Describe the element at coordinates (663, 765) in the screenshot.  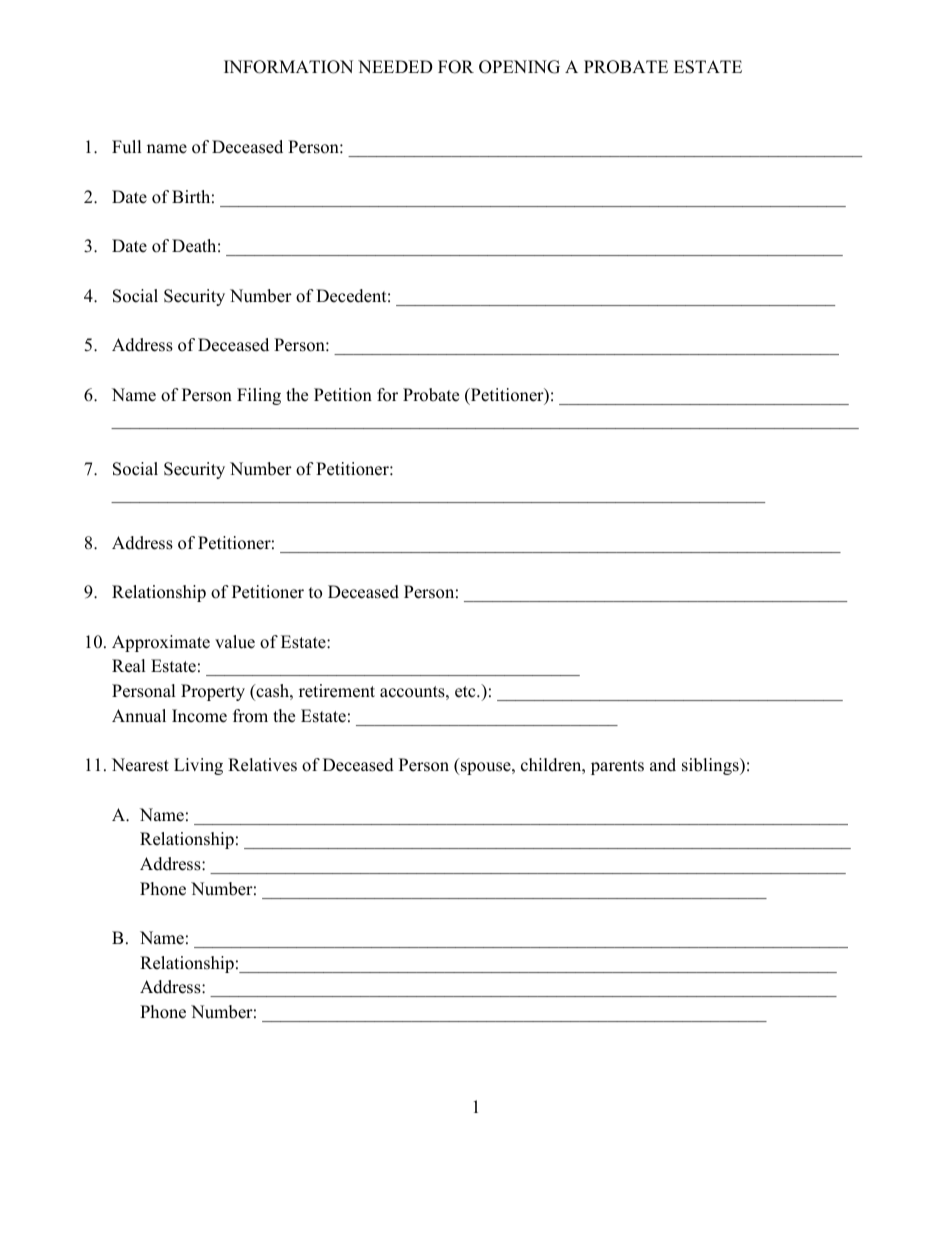
I see `and` at that location.
